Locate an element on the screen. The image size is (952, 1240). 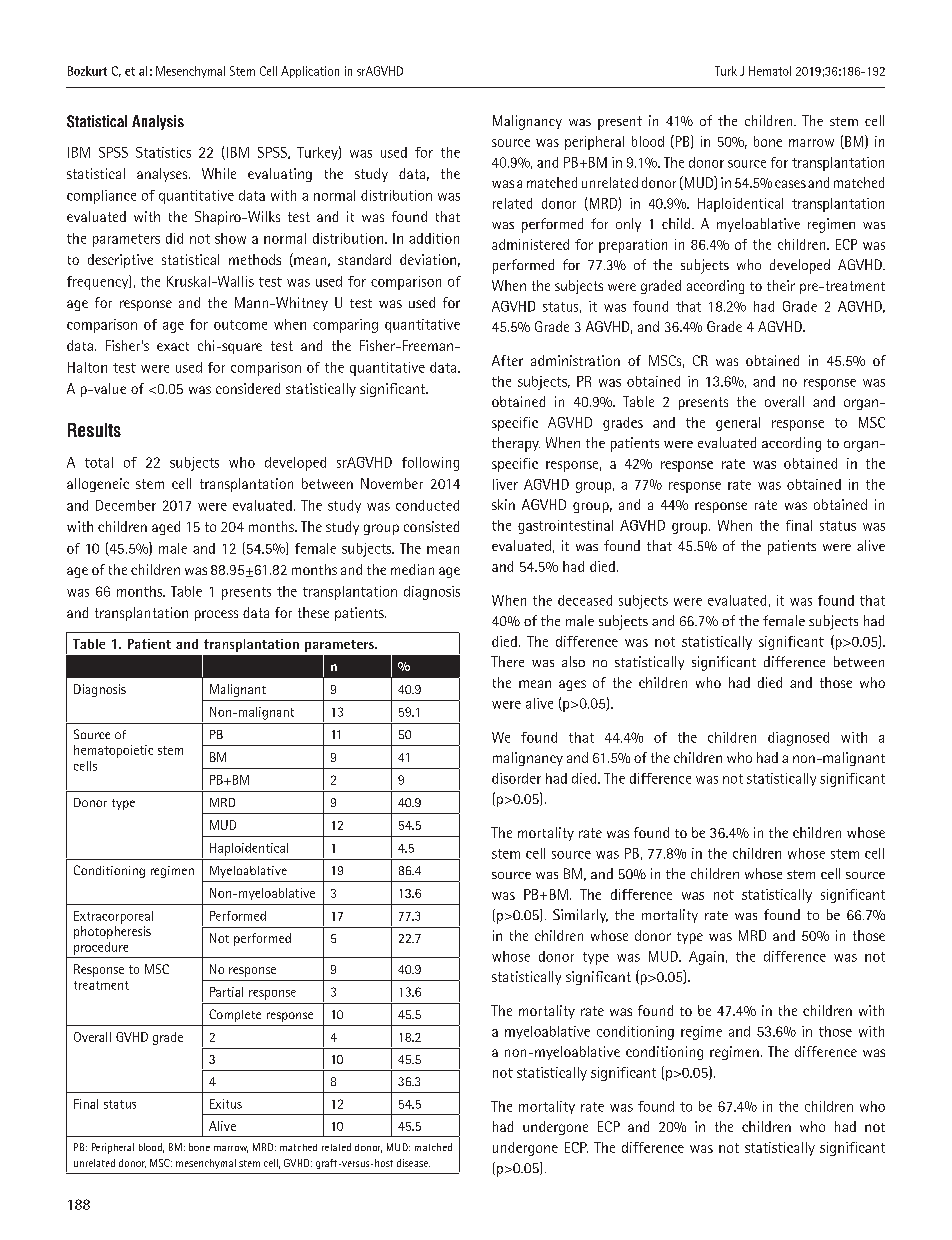
disease is located at coordinates (413, 1163).
